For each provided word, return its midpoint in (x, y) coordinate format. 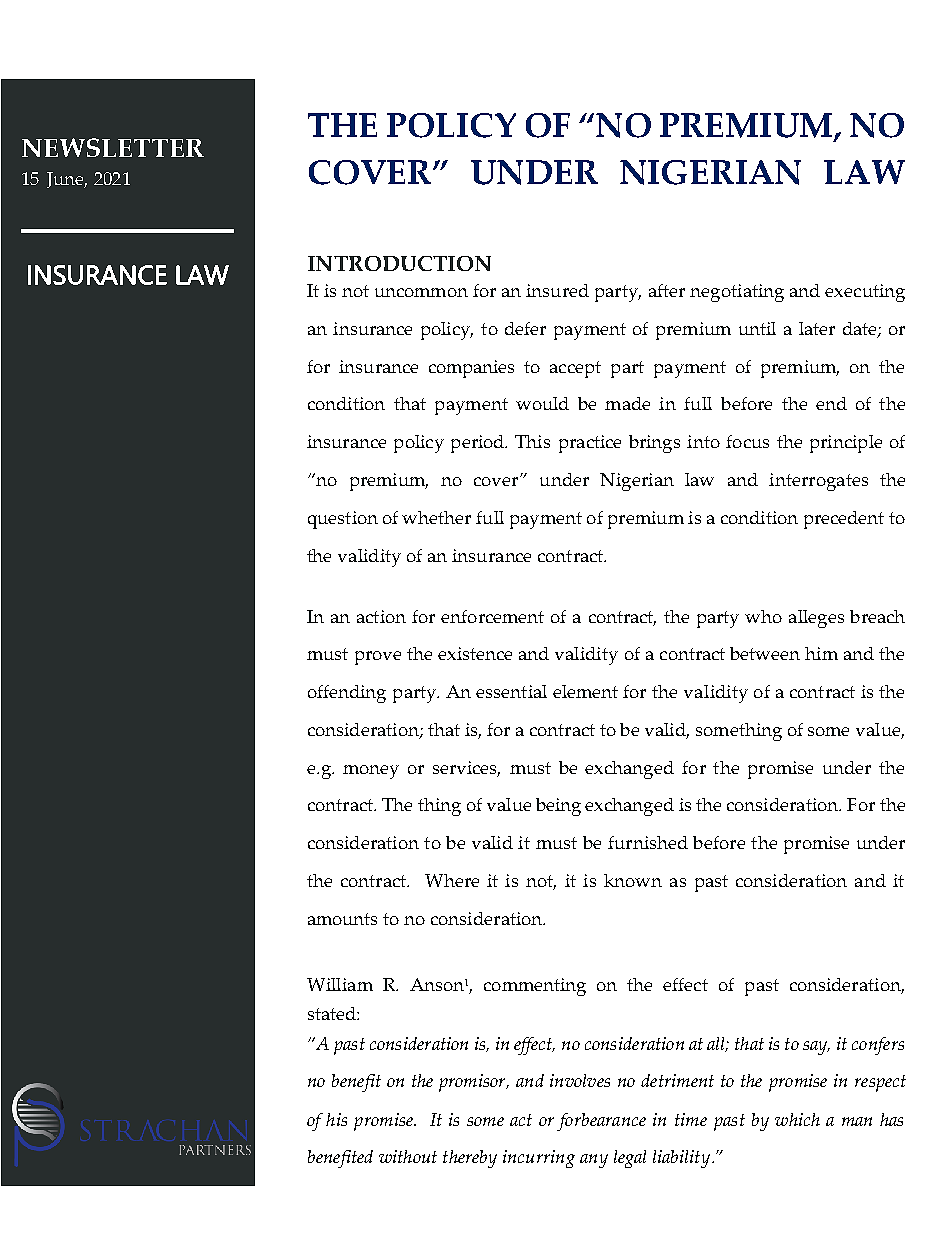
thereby (470, 1159)
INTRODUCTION (399, 263)
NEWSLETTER (113, 147)
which (797, 1119)
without (408, 1156)
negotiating (737, 293)
